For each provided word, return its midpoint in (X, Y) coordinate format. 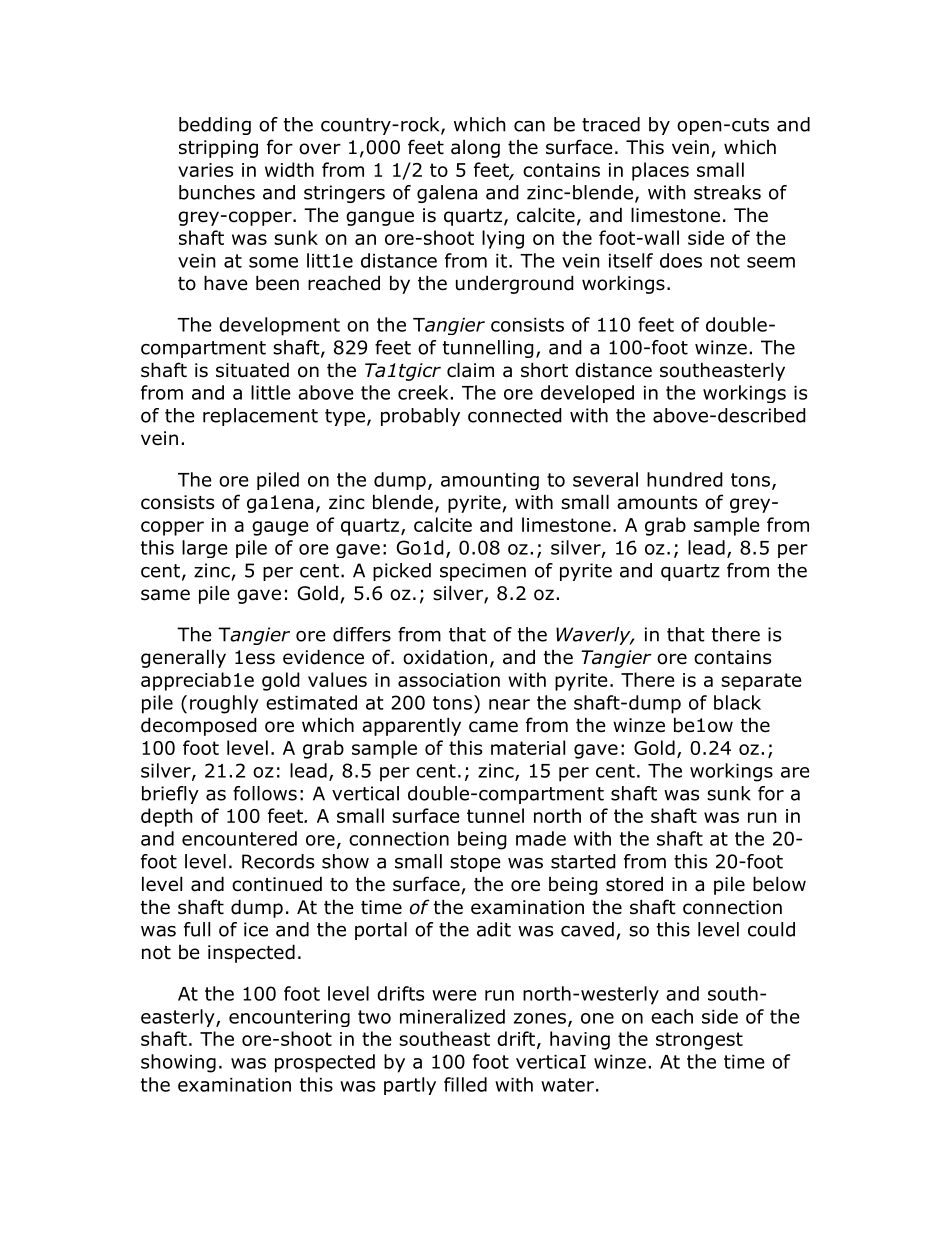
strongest (699, 1041)
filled (465, 1084)
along (475, 149)
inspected (251, 953)
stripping (218, 149)
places (660, 171)
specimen (483, 572)
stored (634, 884)
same (165, 595)
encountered (239, 838)
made (541, 838)
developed (587, 394)
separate (761, 682)
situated (252, 370)
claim (470, 370)
